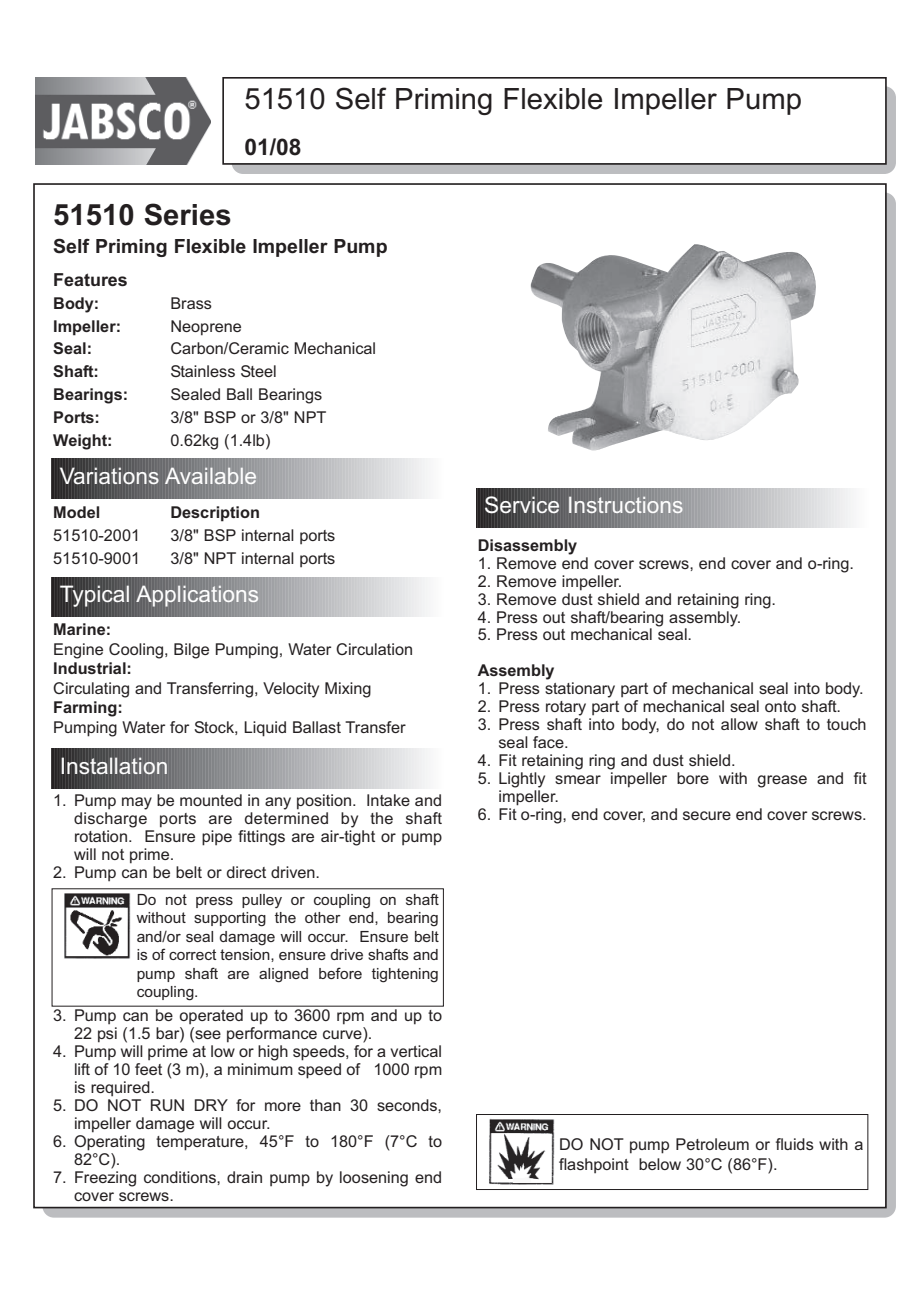  What do you see at coordinates (187, 214) in the screenshot?
I see `Series` at bounding box center [187, 214].
